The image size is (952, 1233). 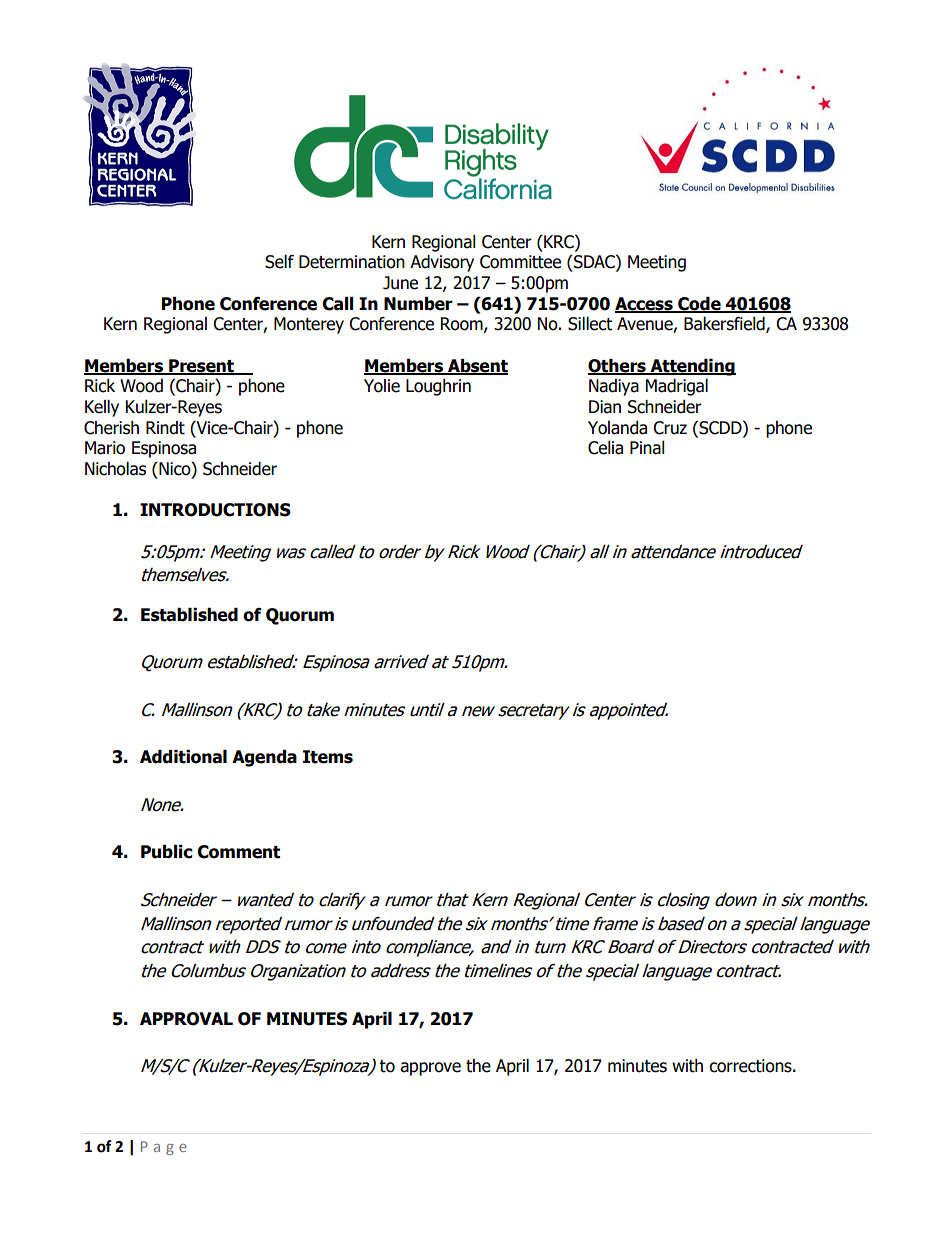 What do you see at coordinates (238, 852) in the screenshot?
I see `Comment` at bounding box center [238, 852].
